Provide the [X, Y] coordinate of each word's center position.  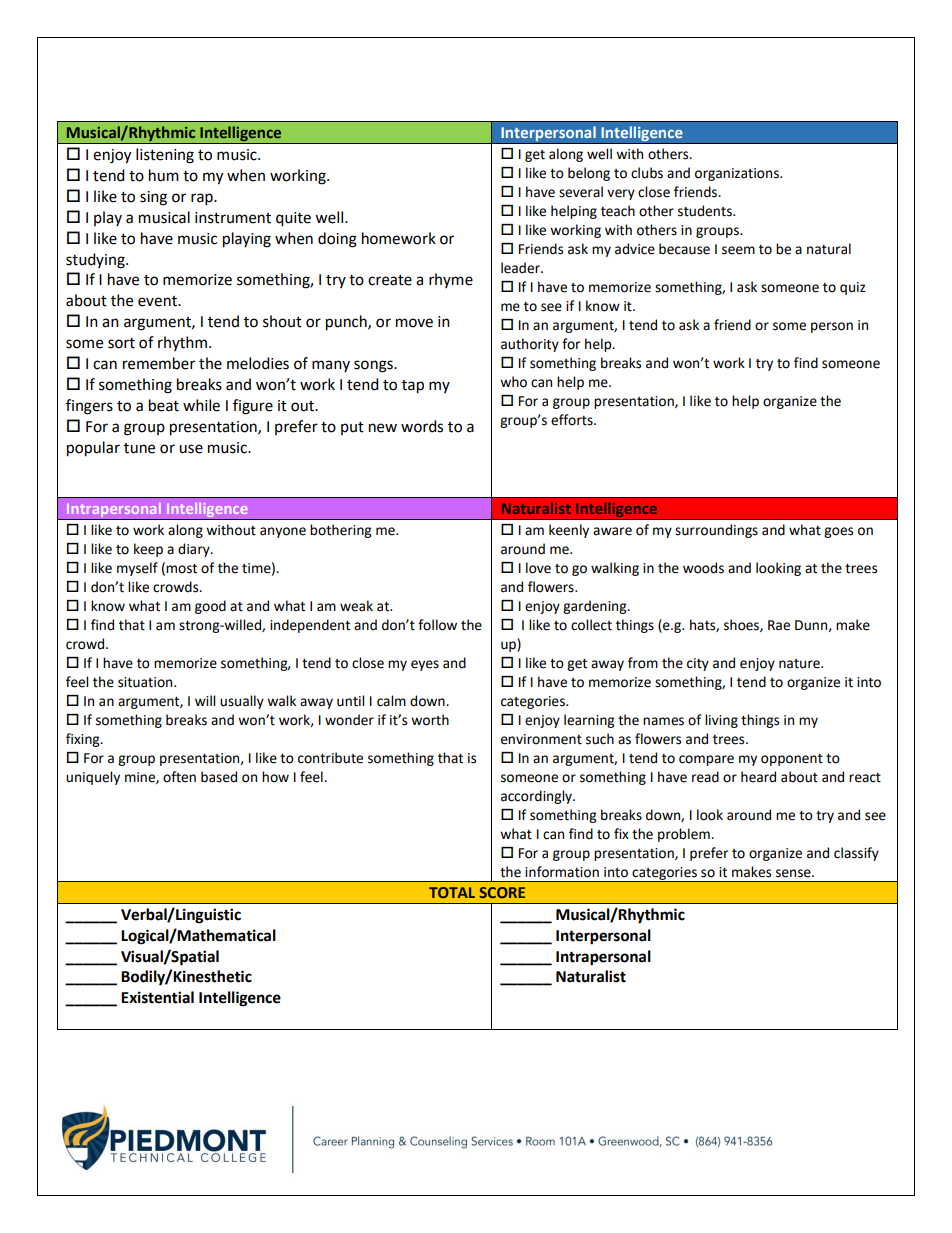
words [422, 426]
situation [146, 682]
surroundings [716, 531]
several [581, 192]
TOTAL [452, 892]
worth [430, 720]
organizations [738, 174]
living [721, 721]
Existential [157, 997]
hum [164, 175]
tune [139, 448]
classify [856, 854]
